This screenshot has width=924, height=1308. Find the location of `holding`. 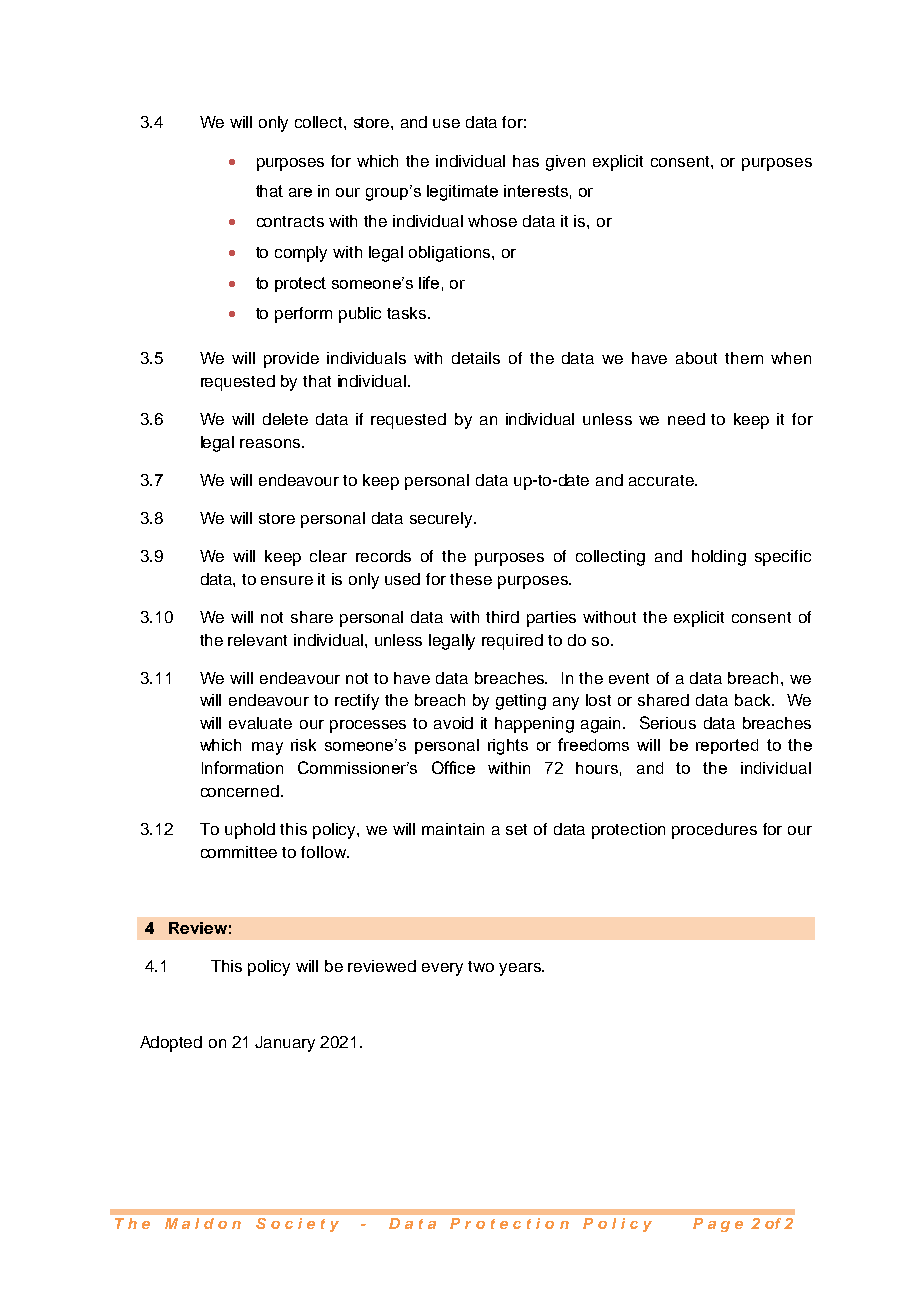

holding is located at coordinates (719, 558).
